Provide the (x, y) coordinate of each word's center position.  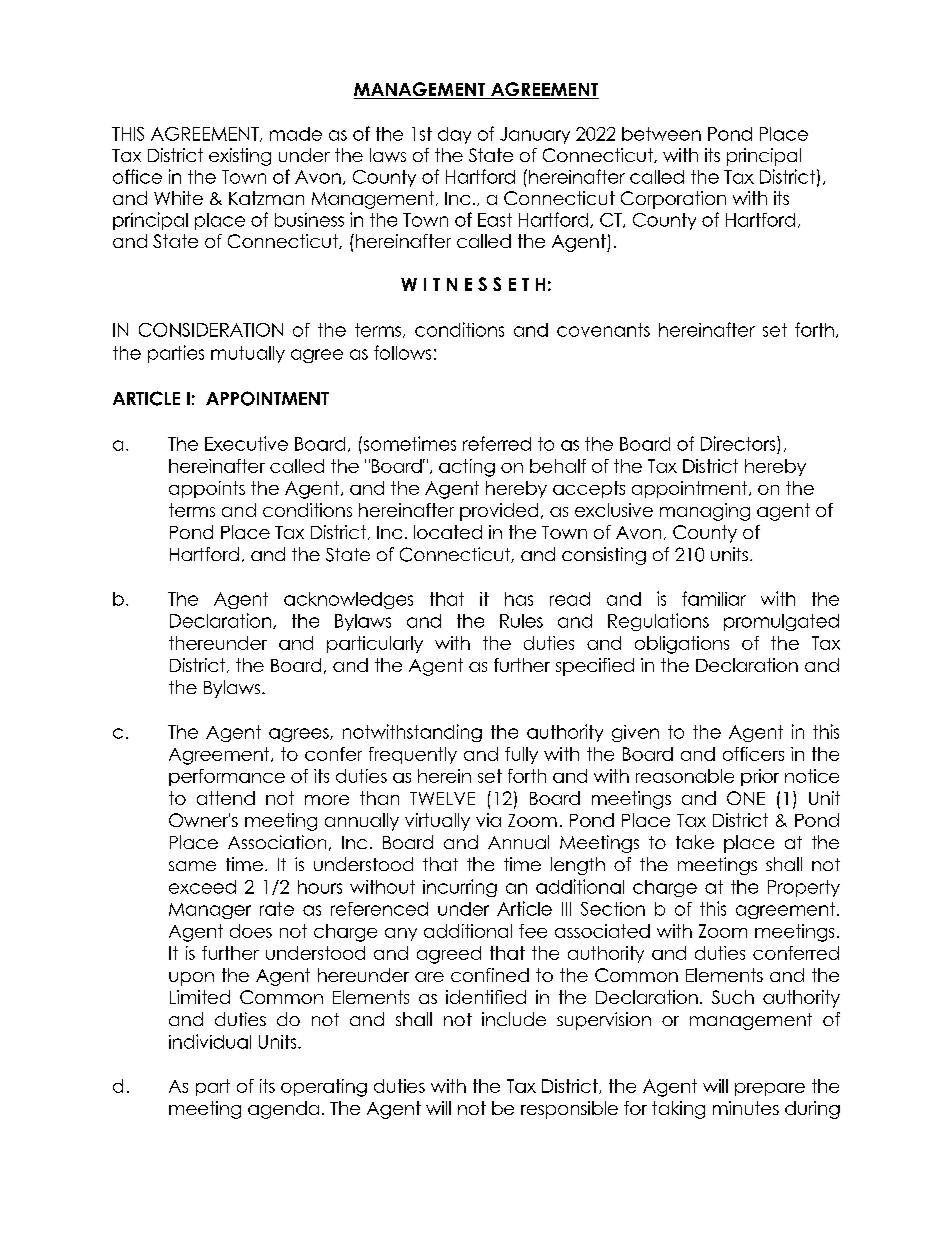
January (535, 135)
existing (240, 157)
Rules (521, 621)
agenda (283, 1110)
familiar (714, 598)
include (514, 1019)
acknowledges (348, 600)
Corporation (673, 200)
